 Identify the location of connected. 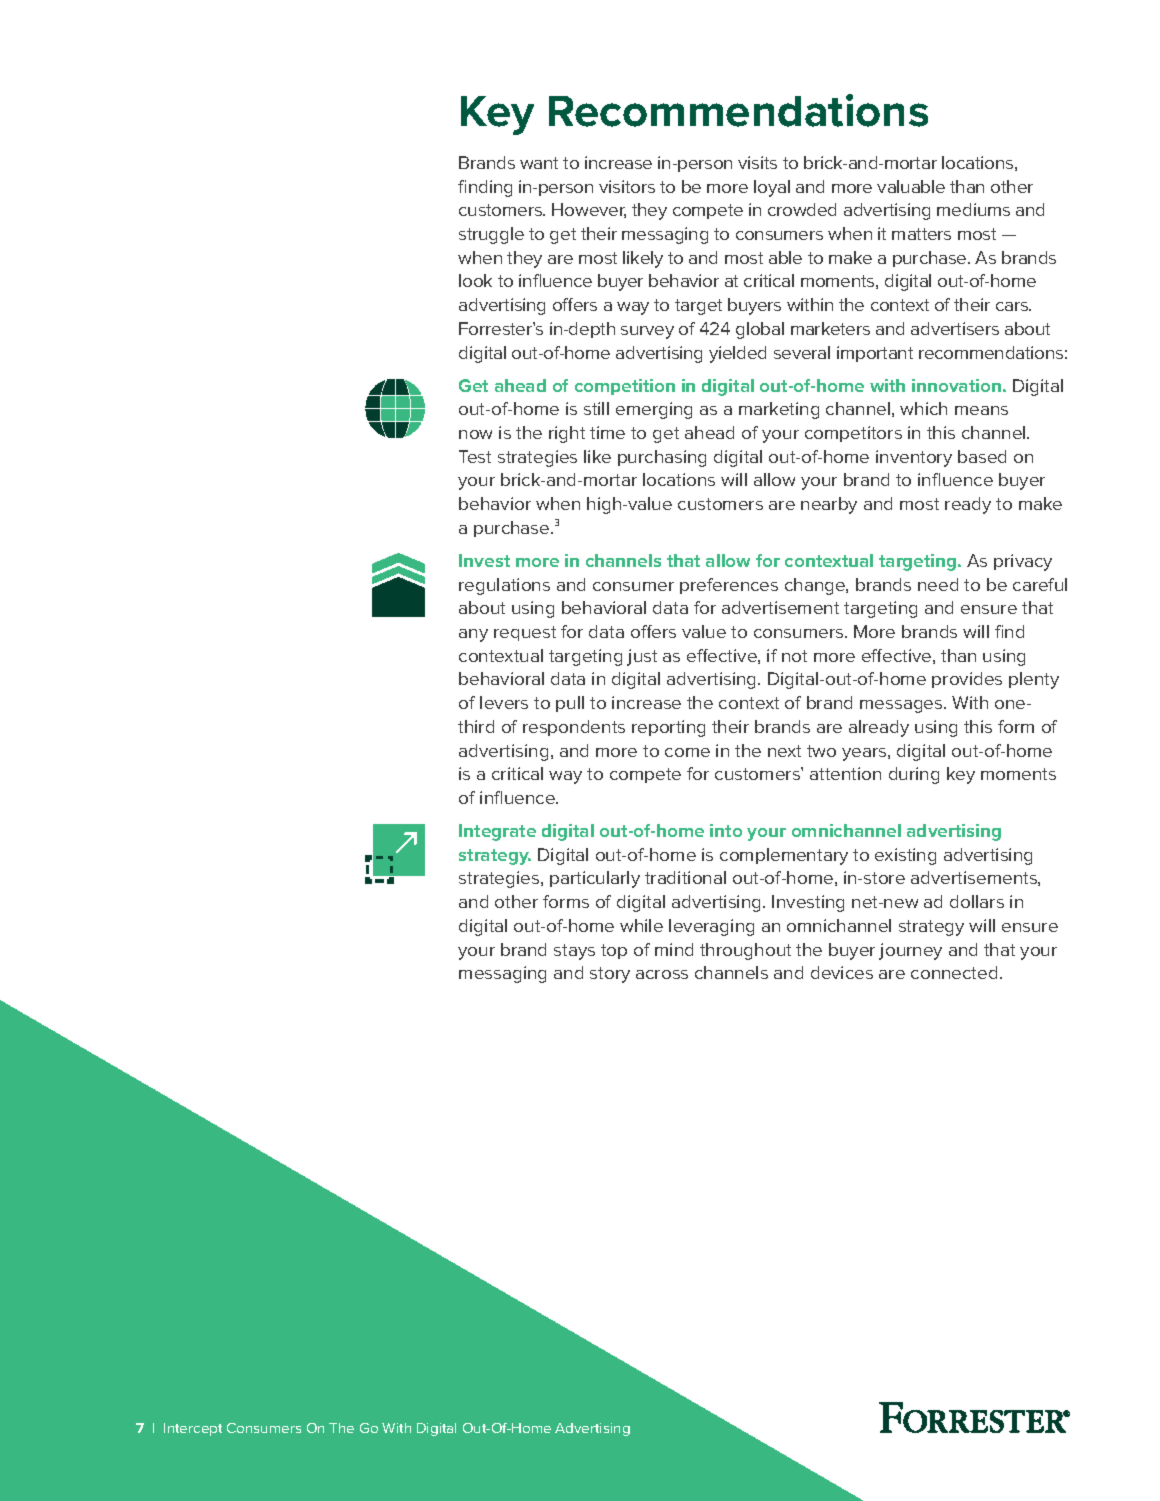
(954, 972).
